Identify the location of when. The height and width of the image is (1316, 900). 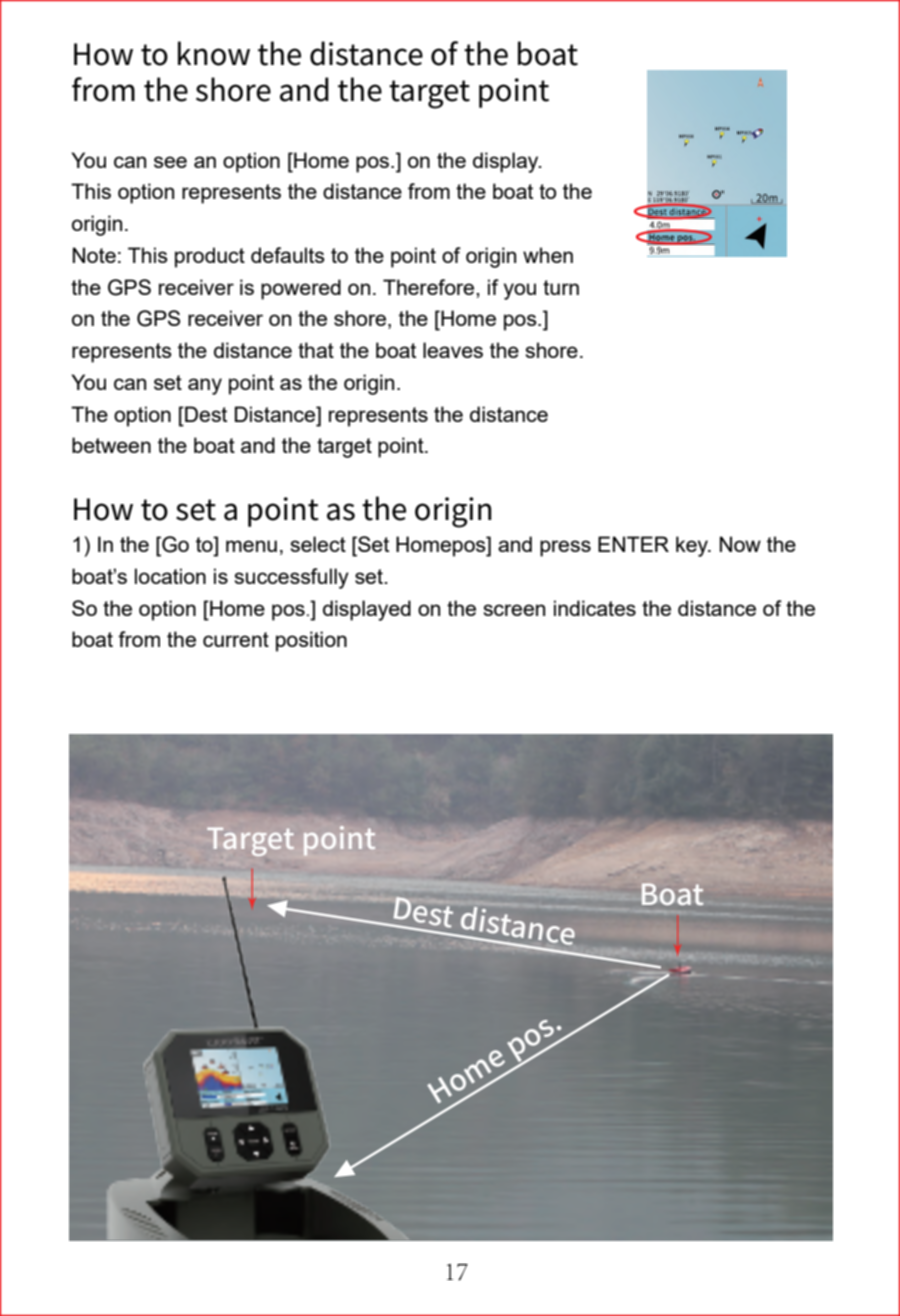
(548, 255).
